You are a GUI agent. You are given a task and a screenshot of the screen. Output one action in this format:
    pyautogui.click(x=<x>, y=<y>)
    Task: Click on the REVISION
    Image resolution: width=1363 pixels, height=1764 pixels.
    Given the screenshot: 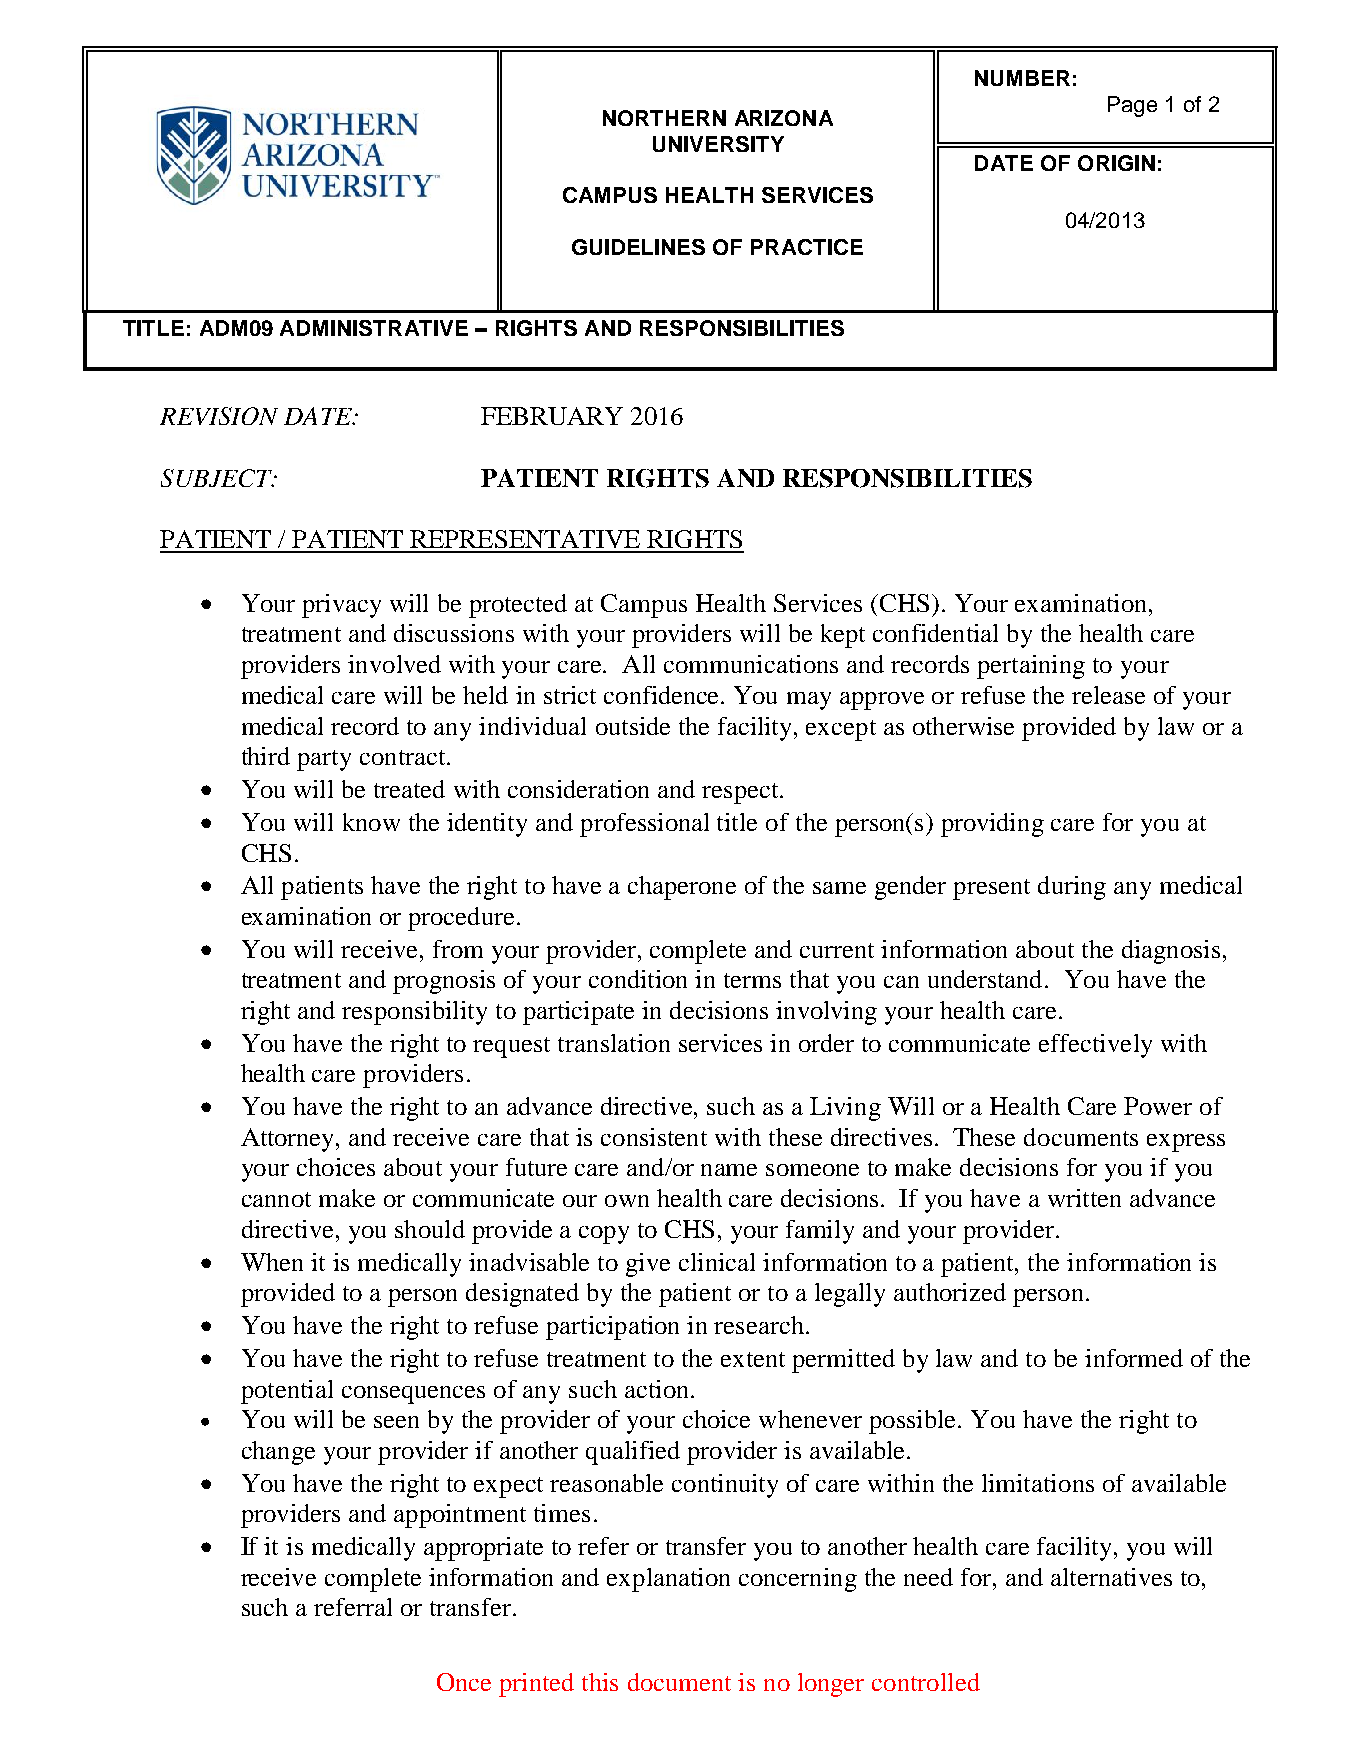 What is the action you would take?
    pyautogui.click(x=219, y=416)
